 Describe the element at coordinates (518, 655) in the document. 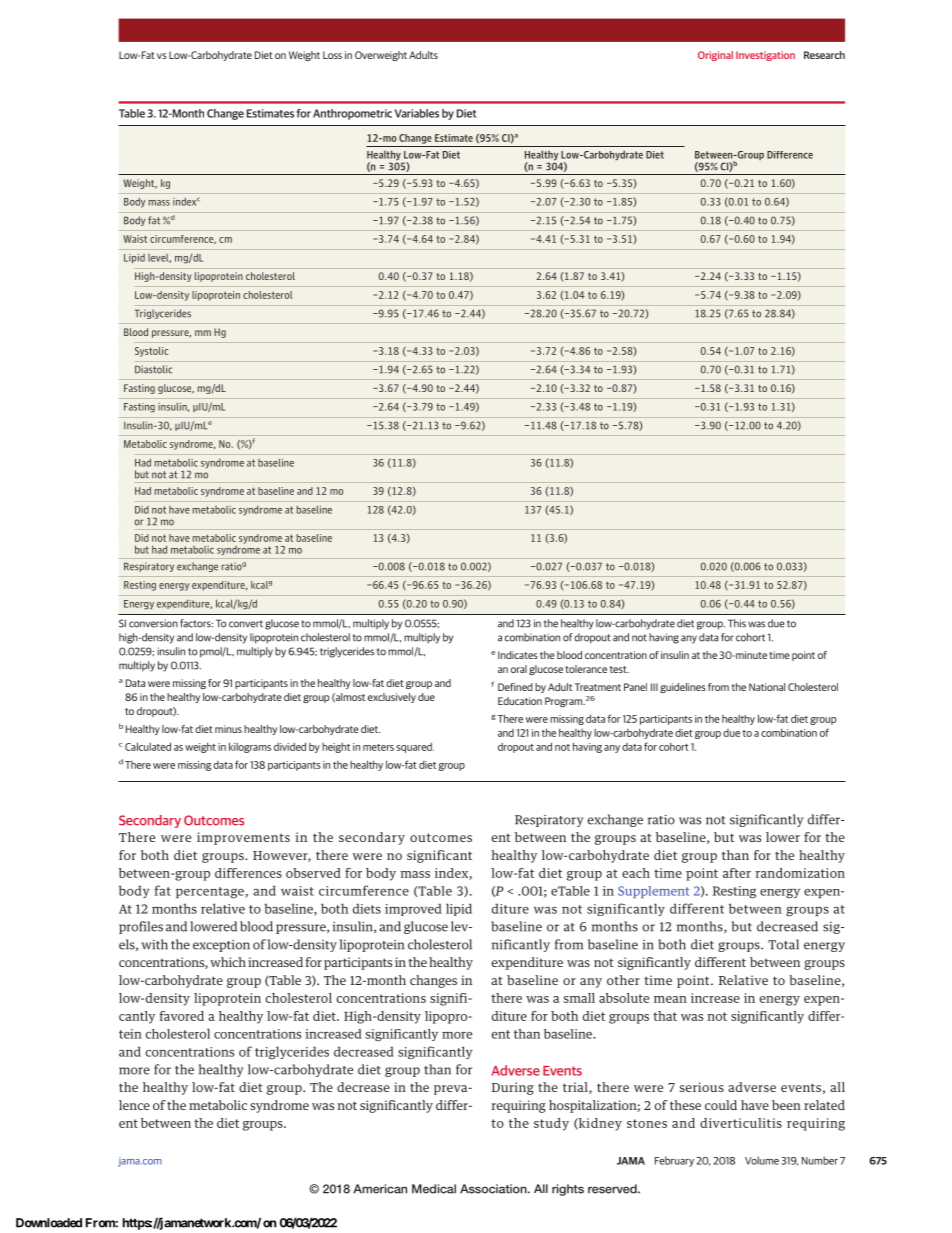

I see `Indicates` at that location.
